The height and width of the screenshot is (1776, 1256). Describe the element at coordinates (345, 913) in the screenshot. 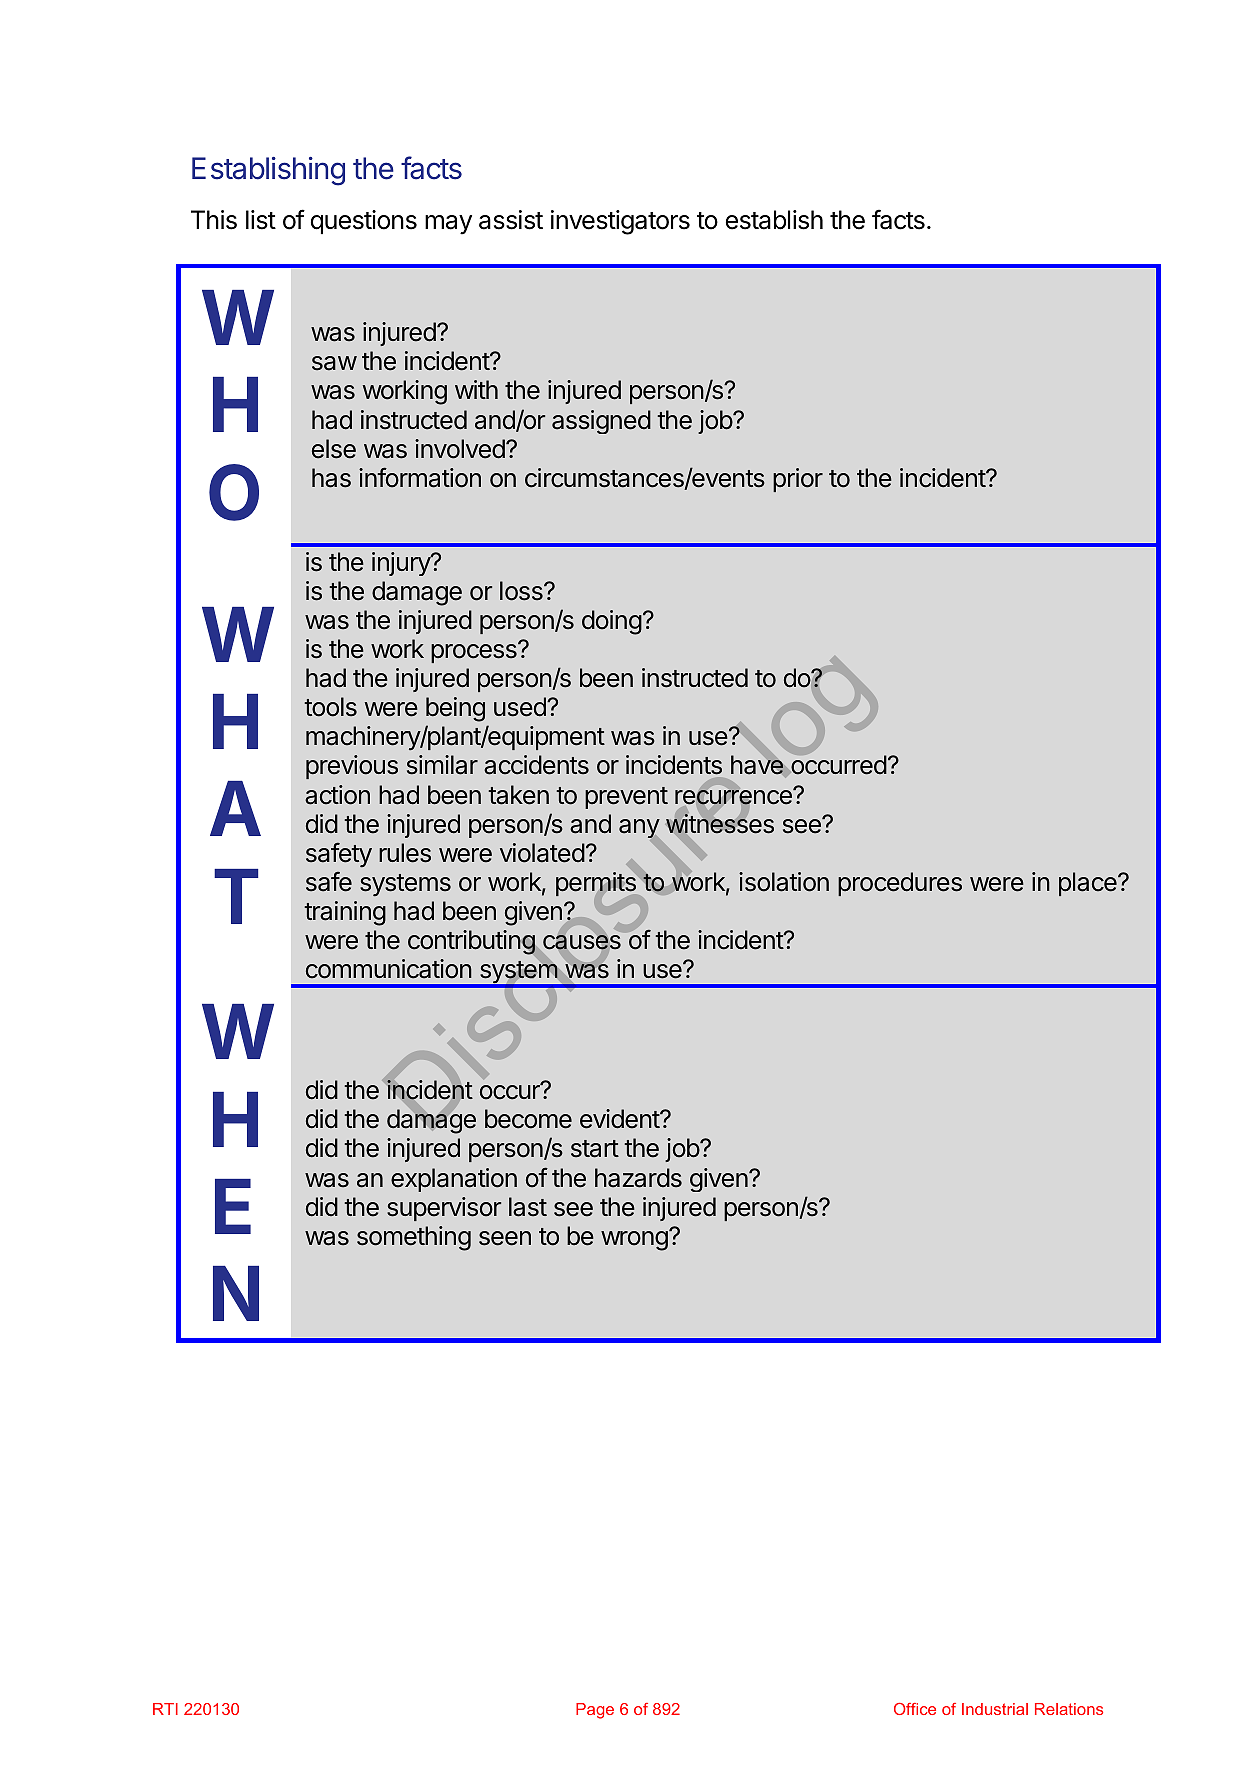

I see `training` at that location.
